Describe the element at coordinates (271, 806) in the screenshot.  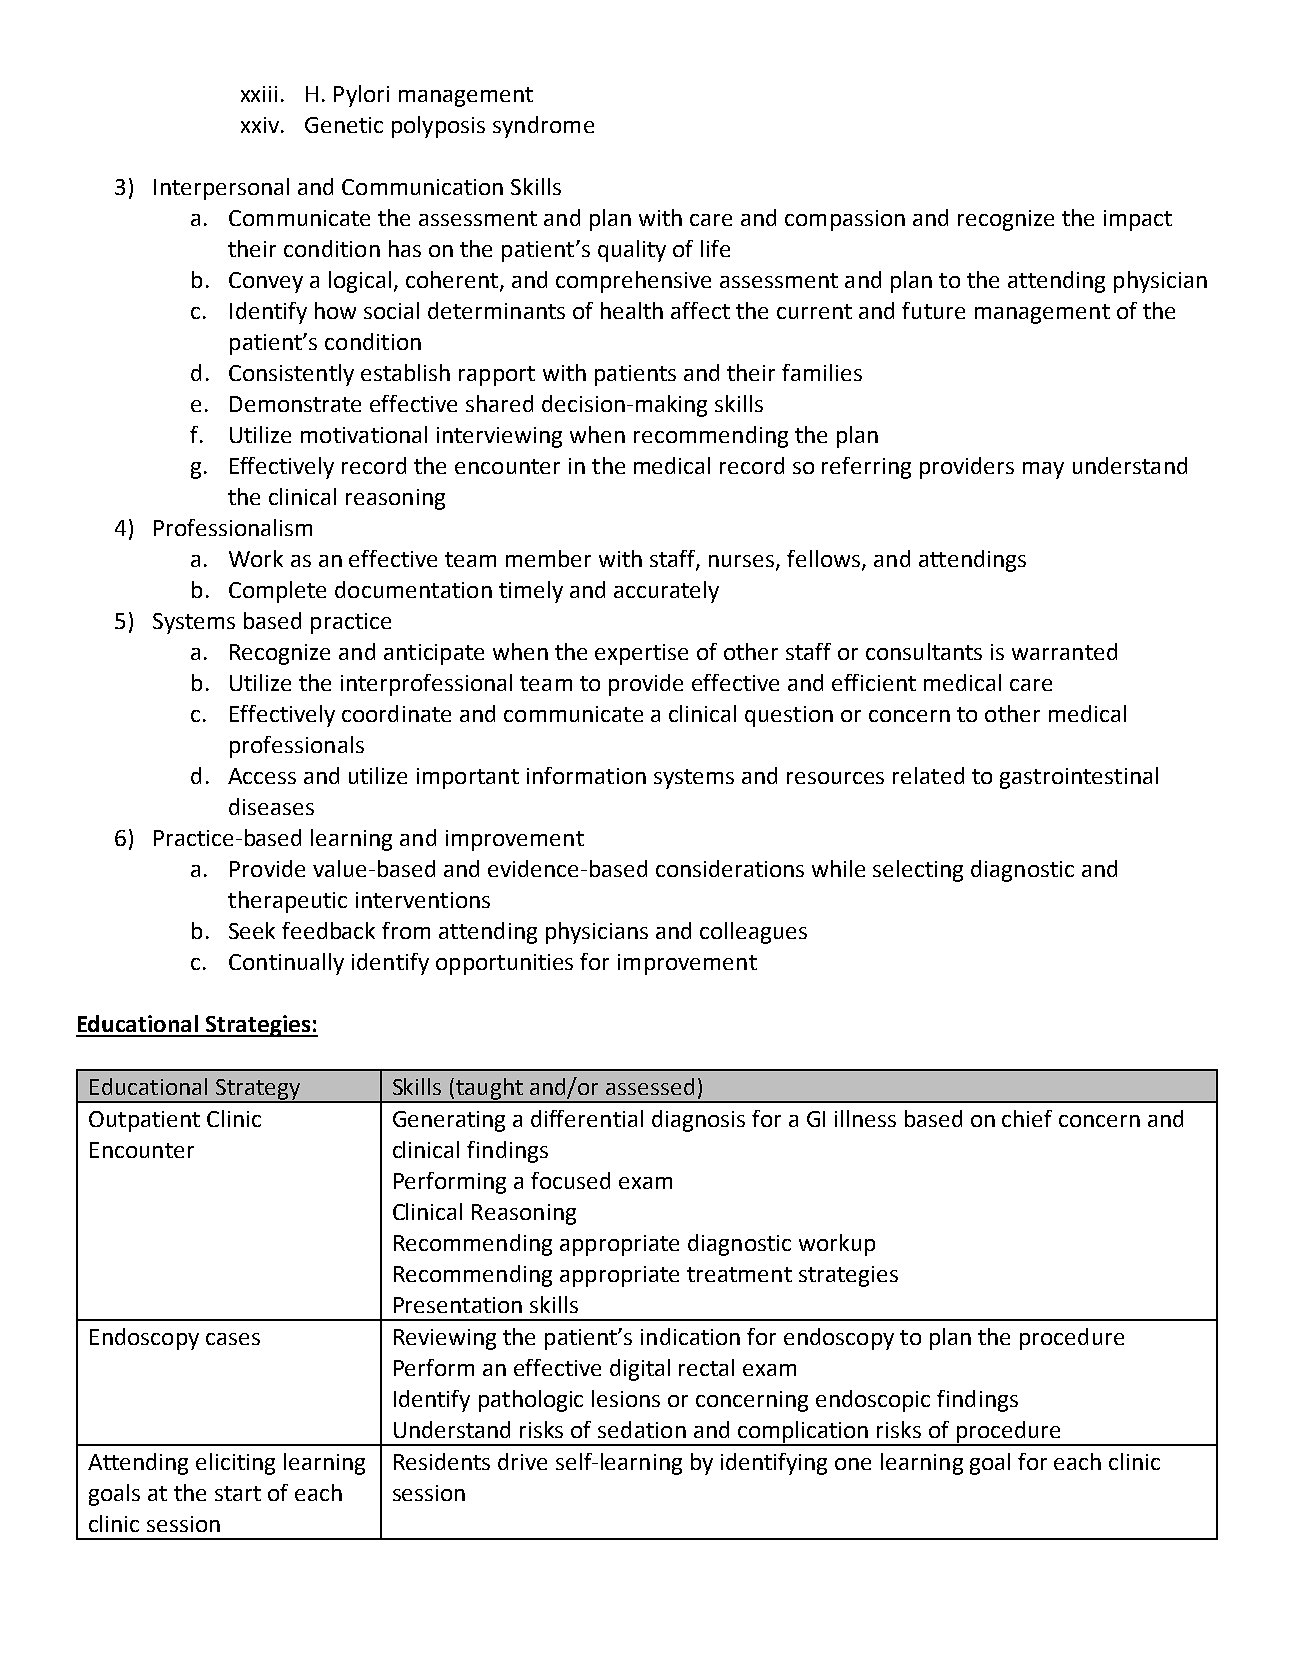
I see `diseases` at that location.
